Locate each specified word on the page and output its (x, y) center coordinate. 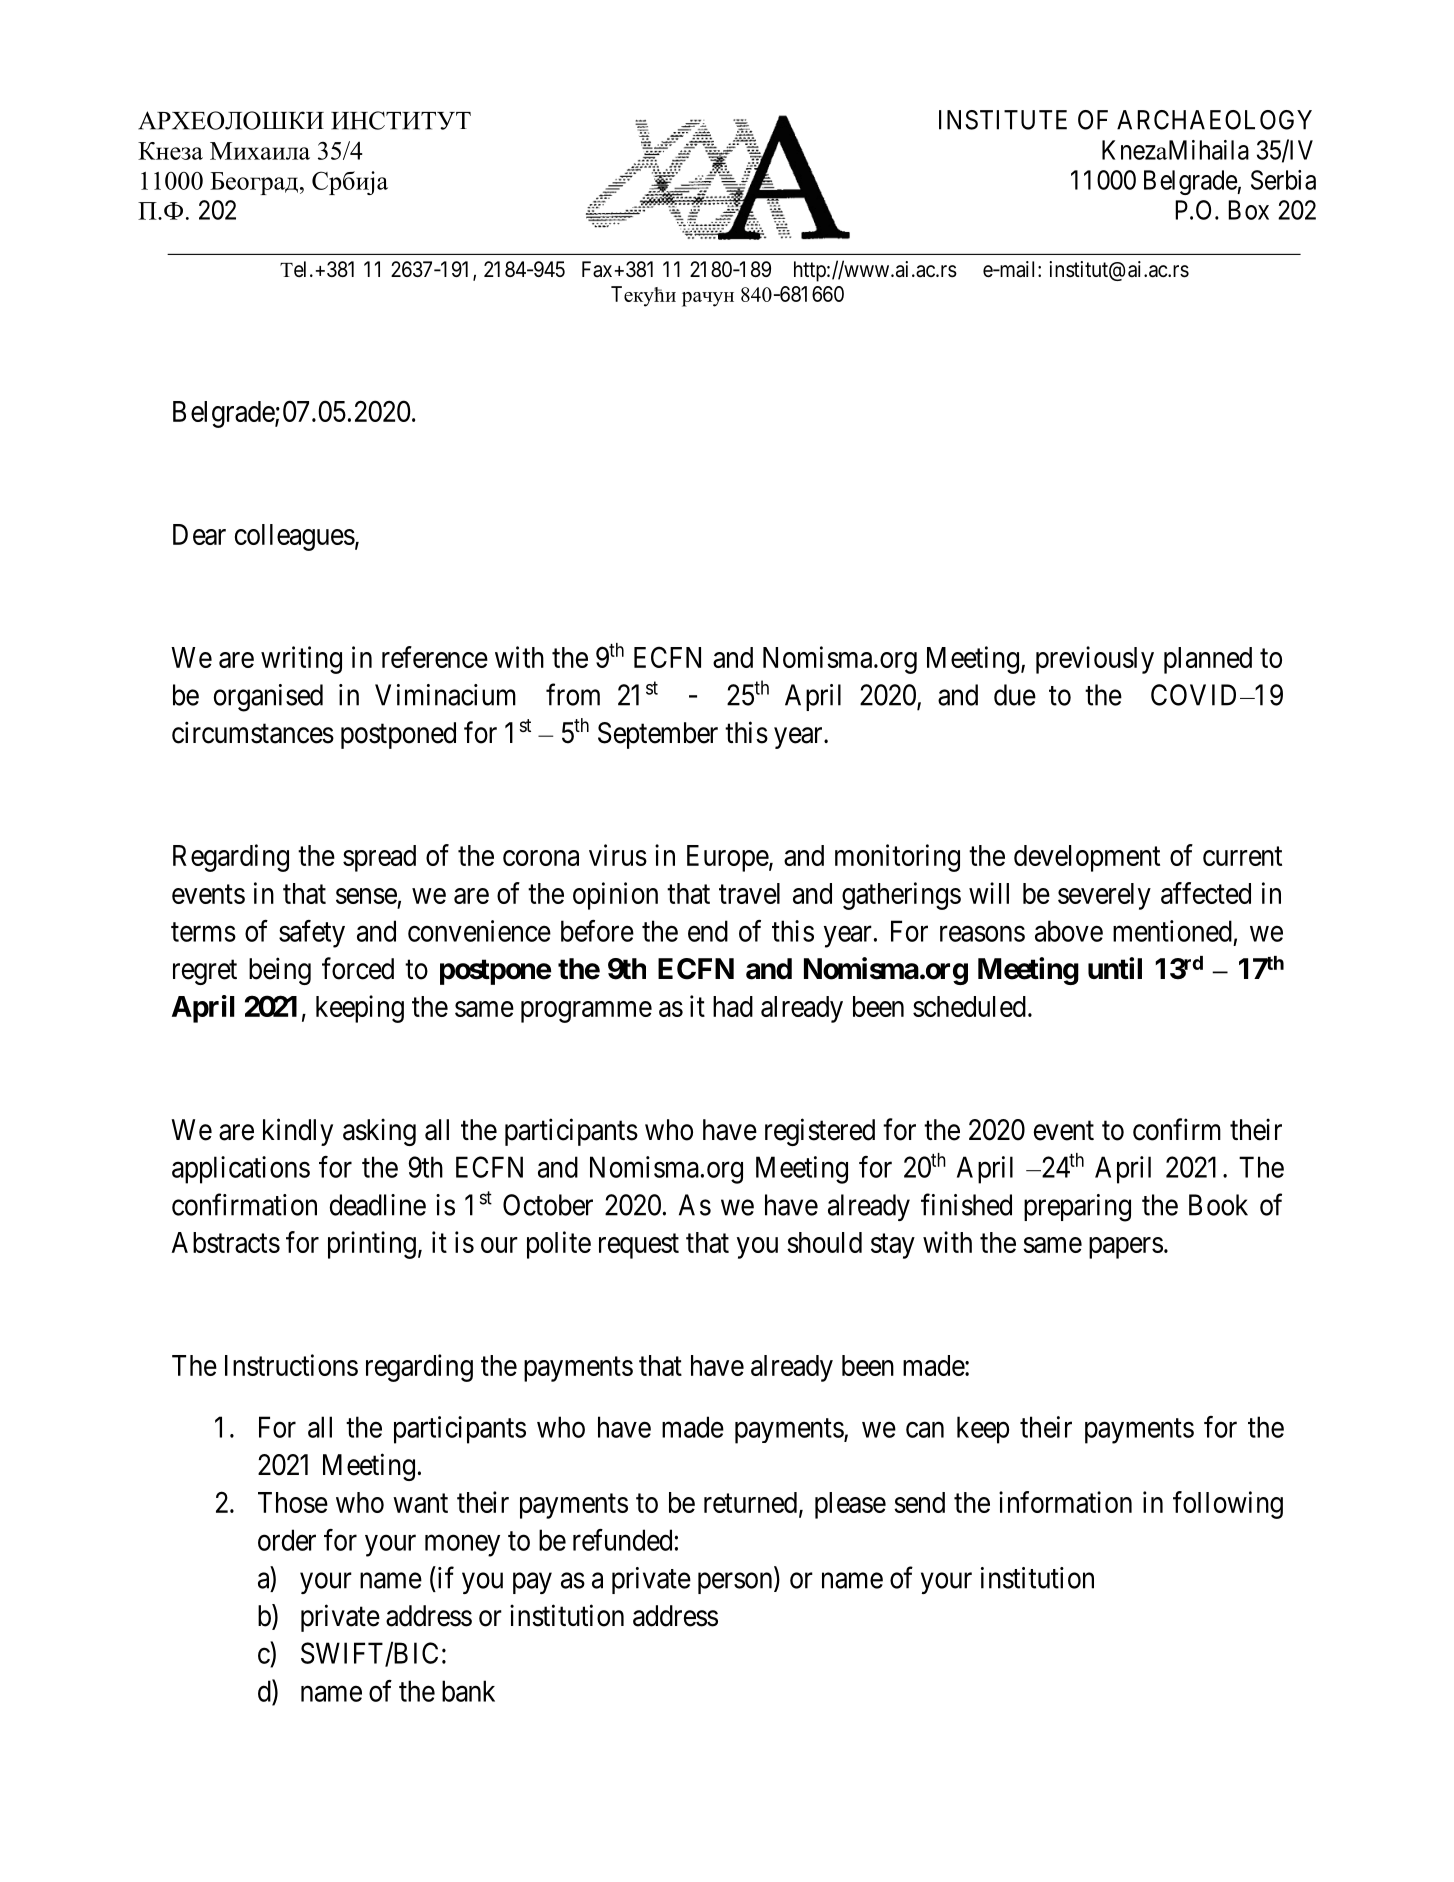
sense (366, 896)
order (287, 1540)
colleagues (295, 537)
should (824, 1242)
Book (1218, 1205)
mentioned (1172, 931)
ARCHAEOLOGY (1214, 120)
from (573, 694)
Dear (199, 534)
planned (1208, 660)
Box (1248, 210)
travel (749, 893)
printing (372, 1245)
